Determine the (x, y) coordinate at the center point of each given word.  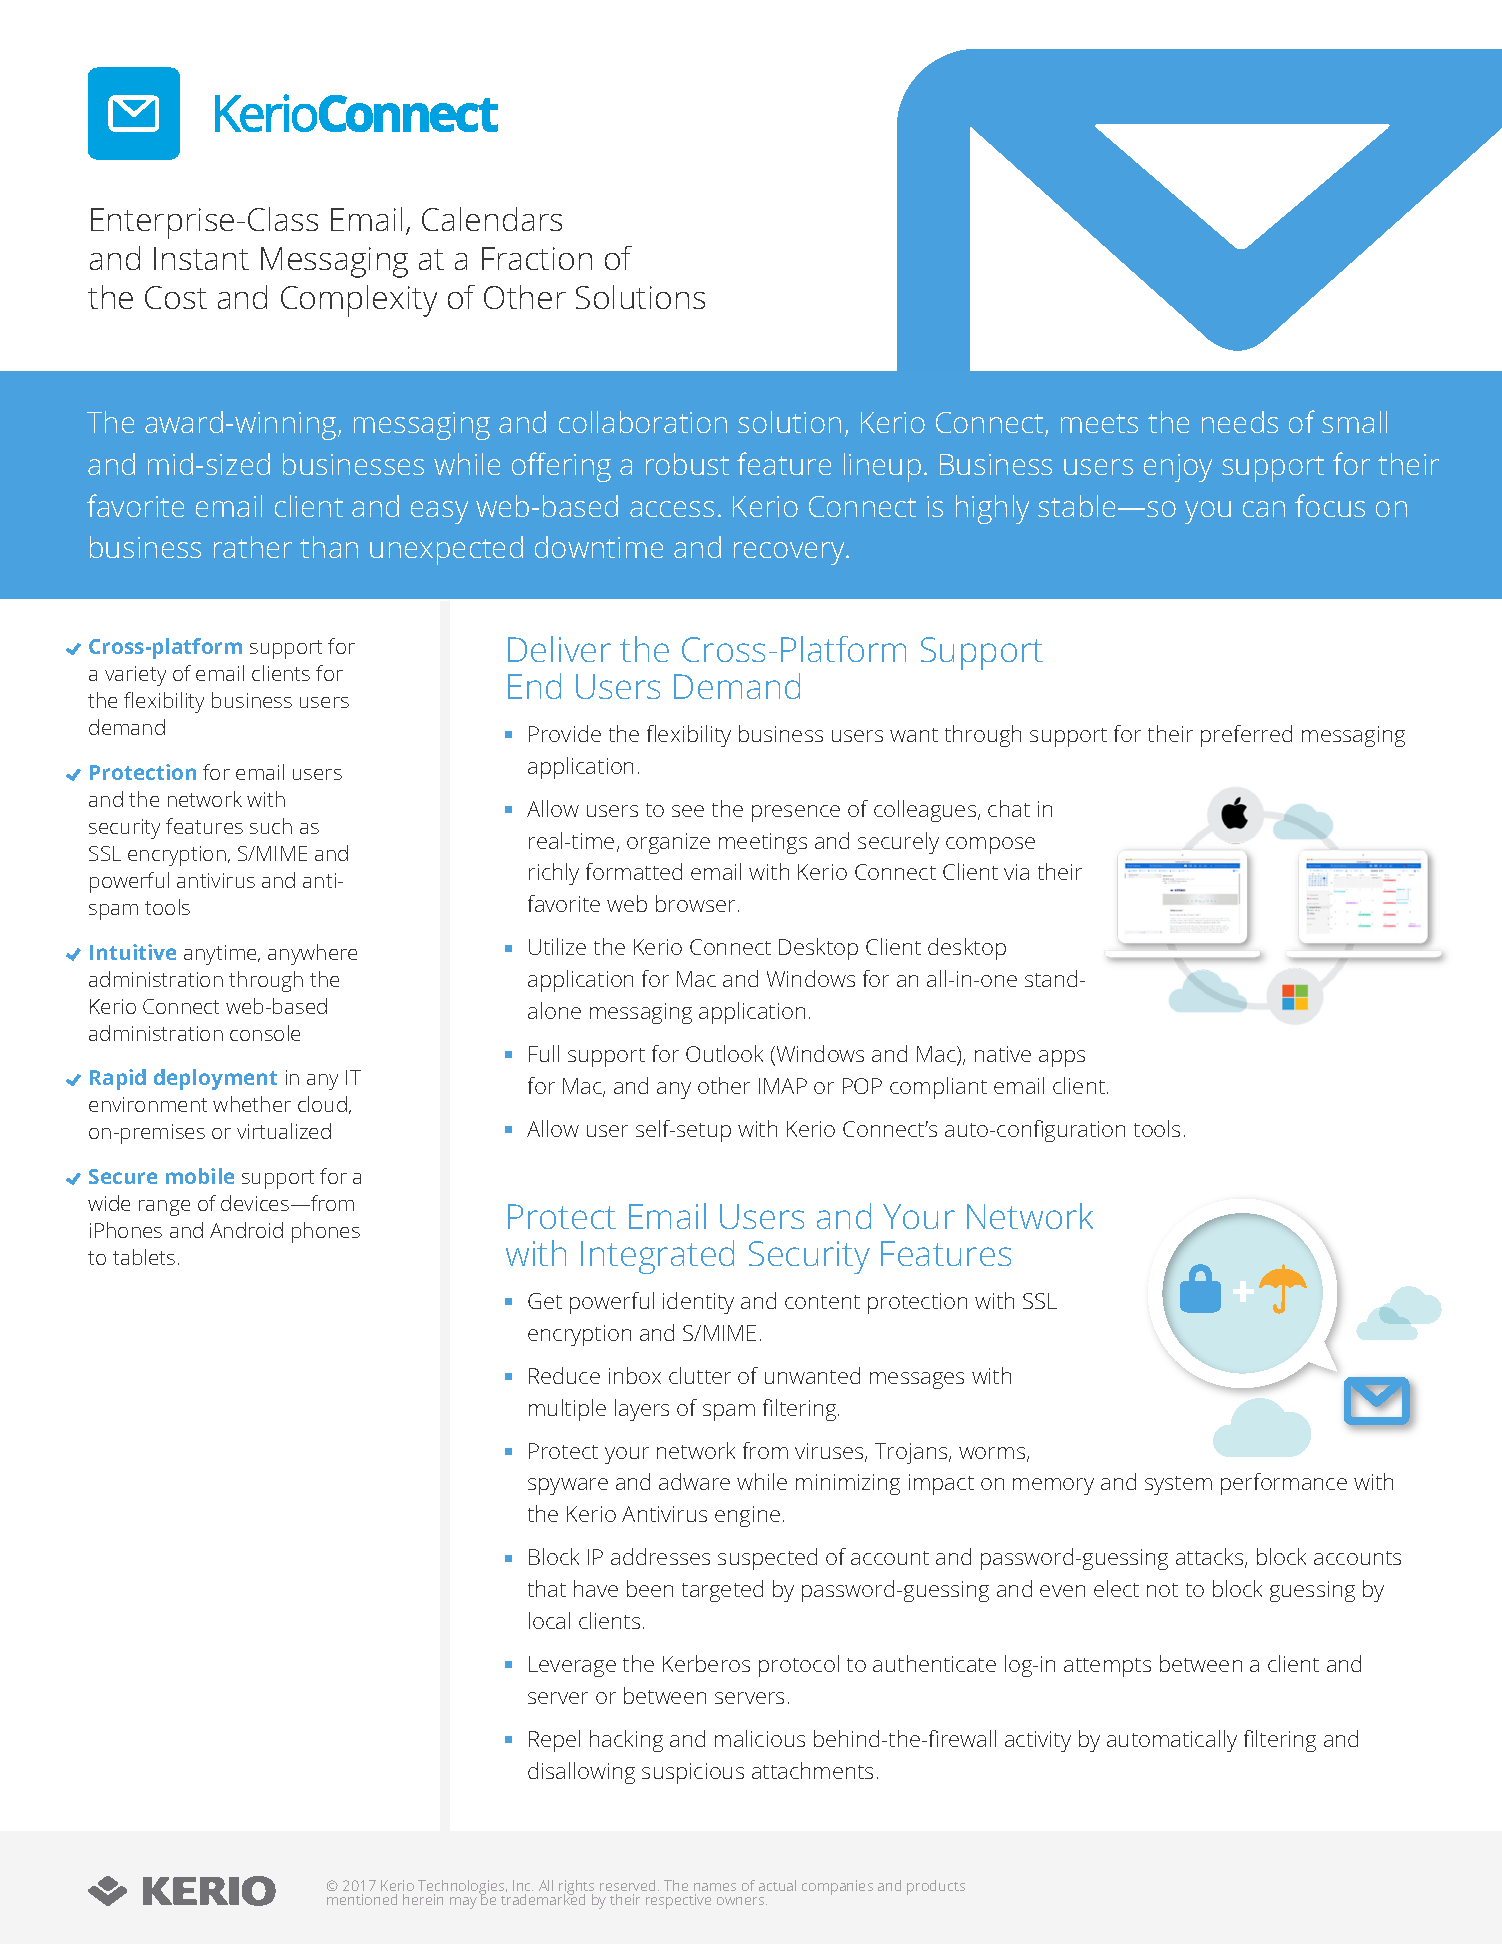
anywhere (312, 954)
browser (695, 903)
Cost (176, 297)
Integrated (657, 1257)
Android (246, 1230)
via (1016, 872)
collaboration (643, 422)
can (1264, 509)
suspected (767, 1559)
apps (1062, 1058)
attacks (1211, 1558)
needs (1240, 422)
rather (253, 547)
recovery (790, 553)
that (547, 1588)
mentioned (362, 1899)
